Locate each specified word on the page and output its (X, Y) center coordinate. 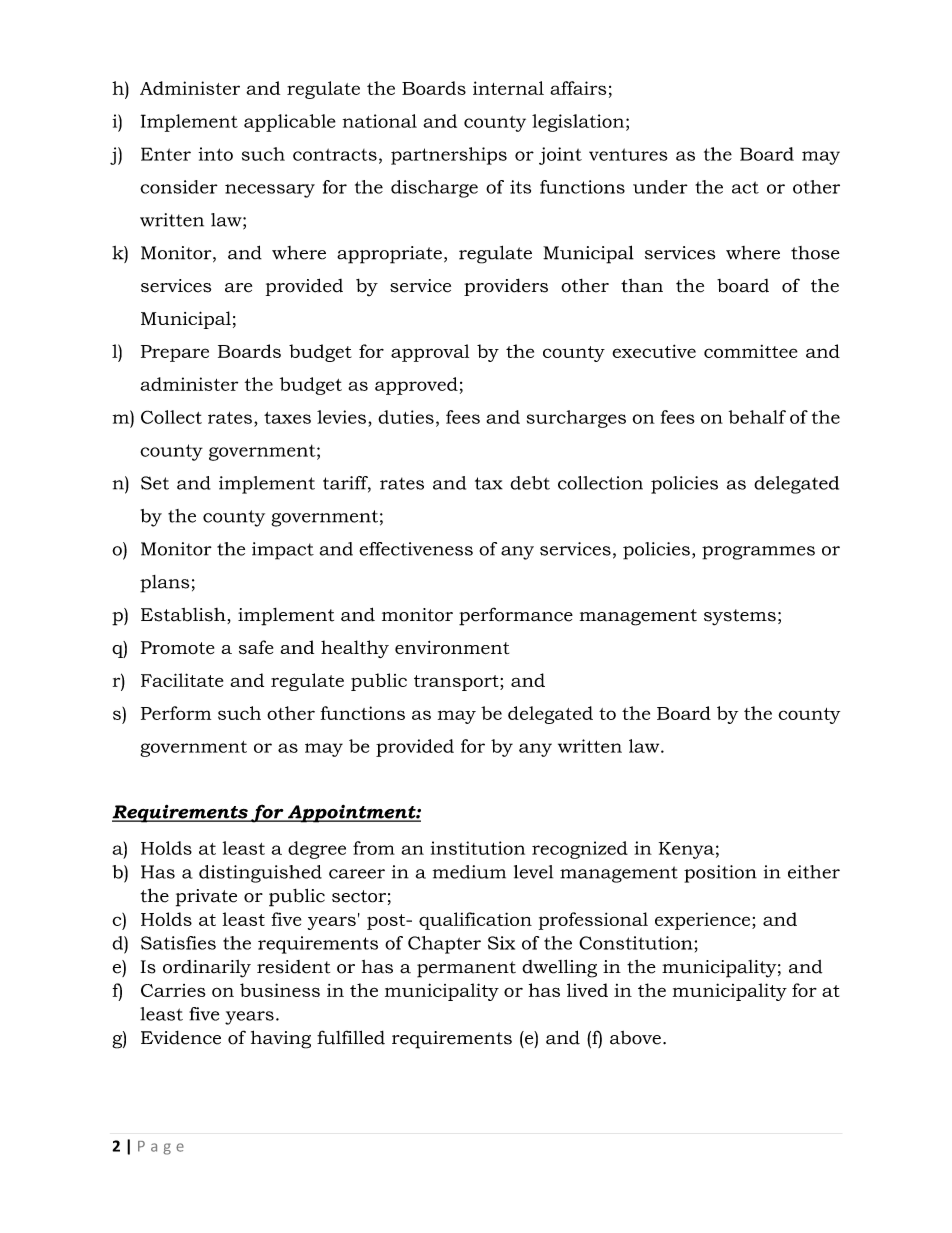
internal (508, 88)
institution (478, 848)
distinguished (260, 874)
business (280, 990)
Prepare (175, 353)
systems (740, 617)
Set (155, 483)
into (216, 154)
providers (506, 287)
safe (256, 647)
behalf (757, 417)
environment (452, 648)
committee (751, 351)
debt (530, 483)
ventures (628, 154)
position (720, 874)
